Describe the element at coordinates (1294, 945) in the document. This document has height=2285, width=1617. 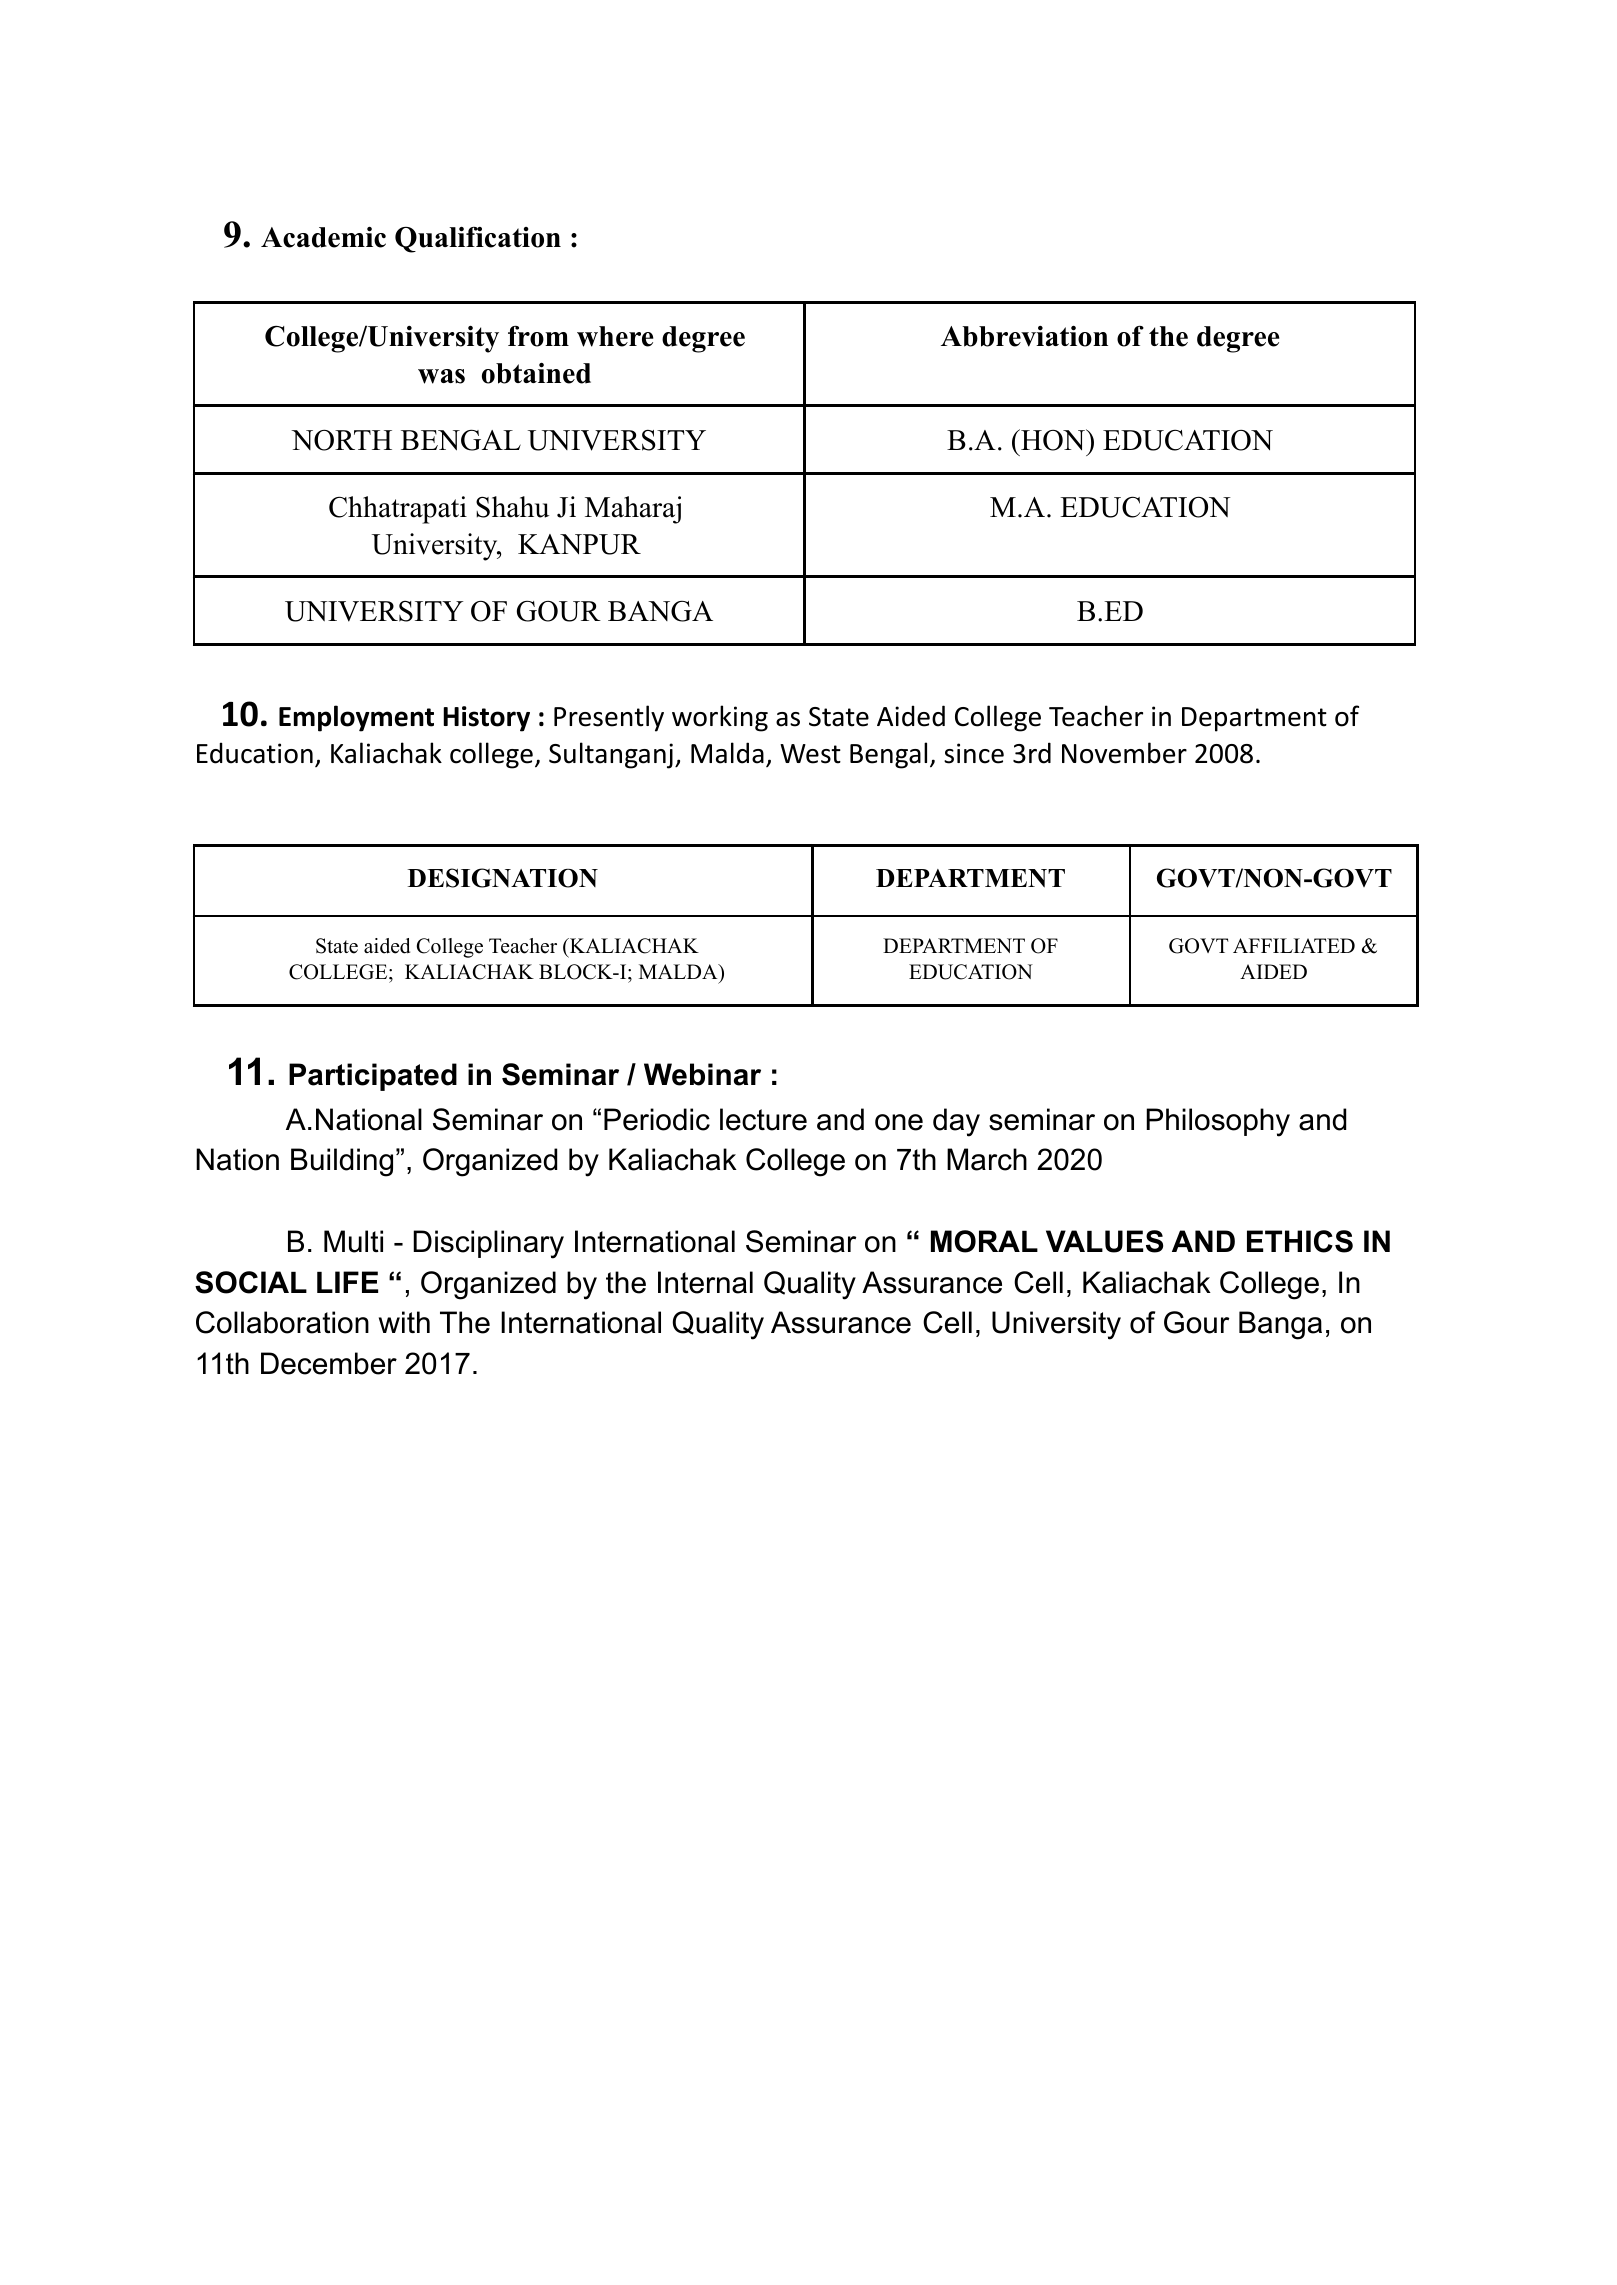
I see `AFFILIATED` at that location.
